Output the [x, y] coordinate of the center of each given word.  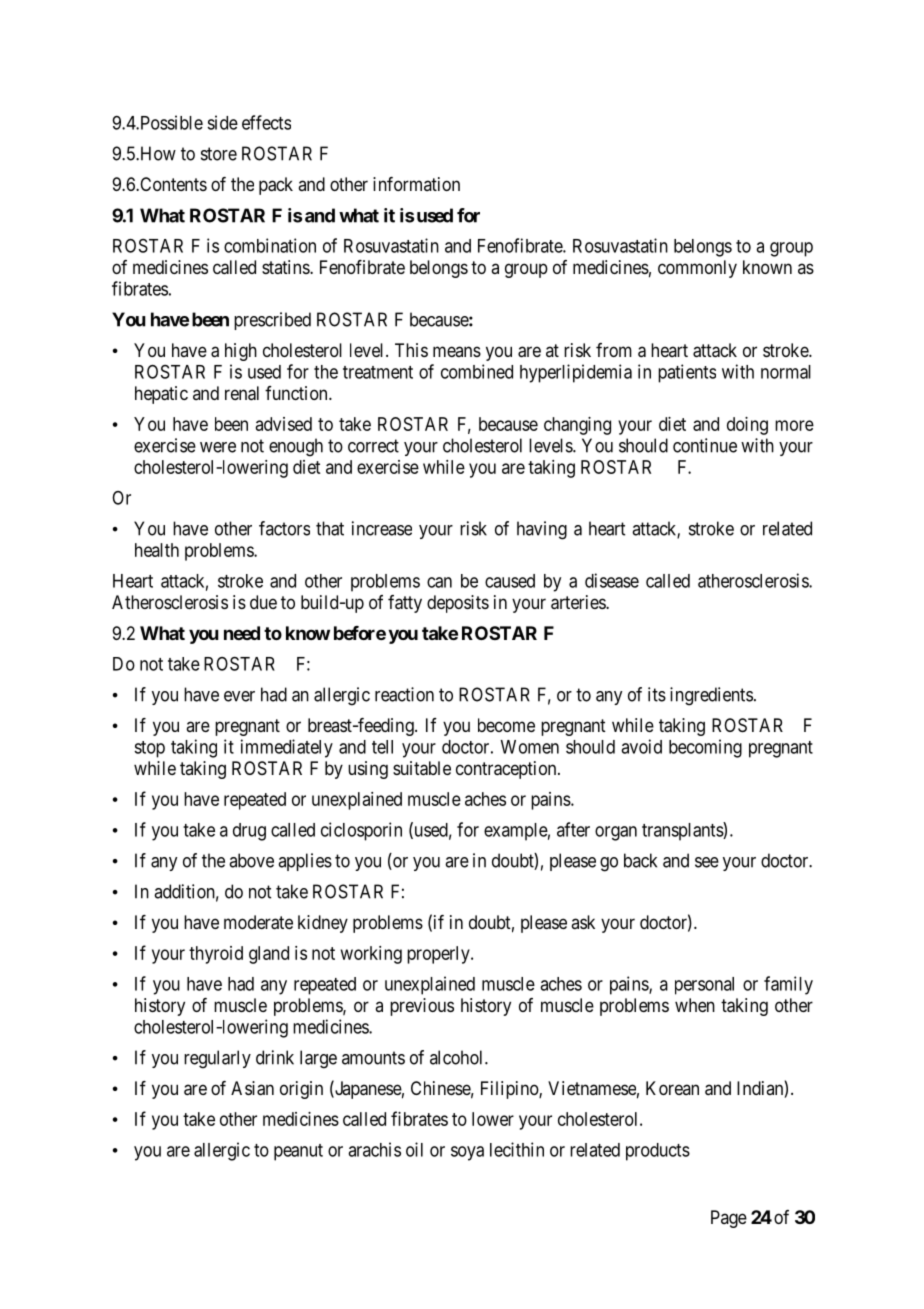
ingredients [711, 696]
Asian [252, 1088]
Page [729, 1219]
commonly [697, 269]
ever [239, 696]
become [506, 725]
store [219, 154]
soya [467, 1153]
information [416, 184]
